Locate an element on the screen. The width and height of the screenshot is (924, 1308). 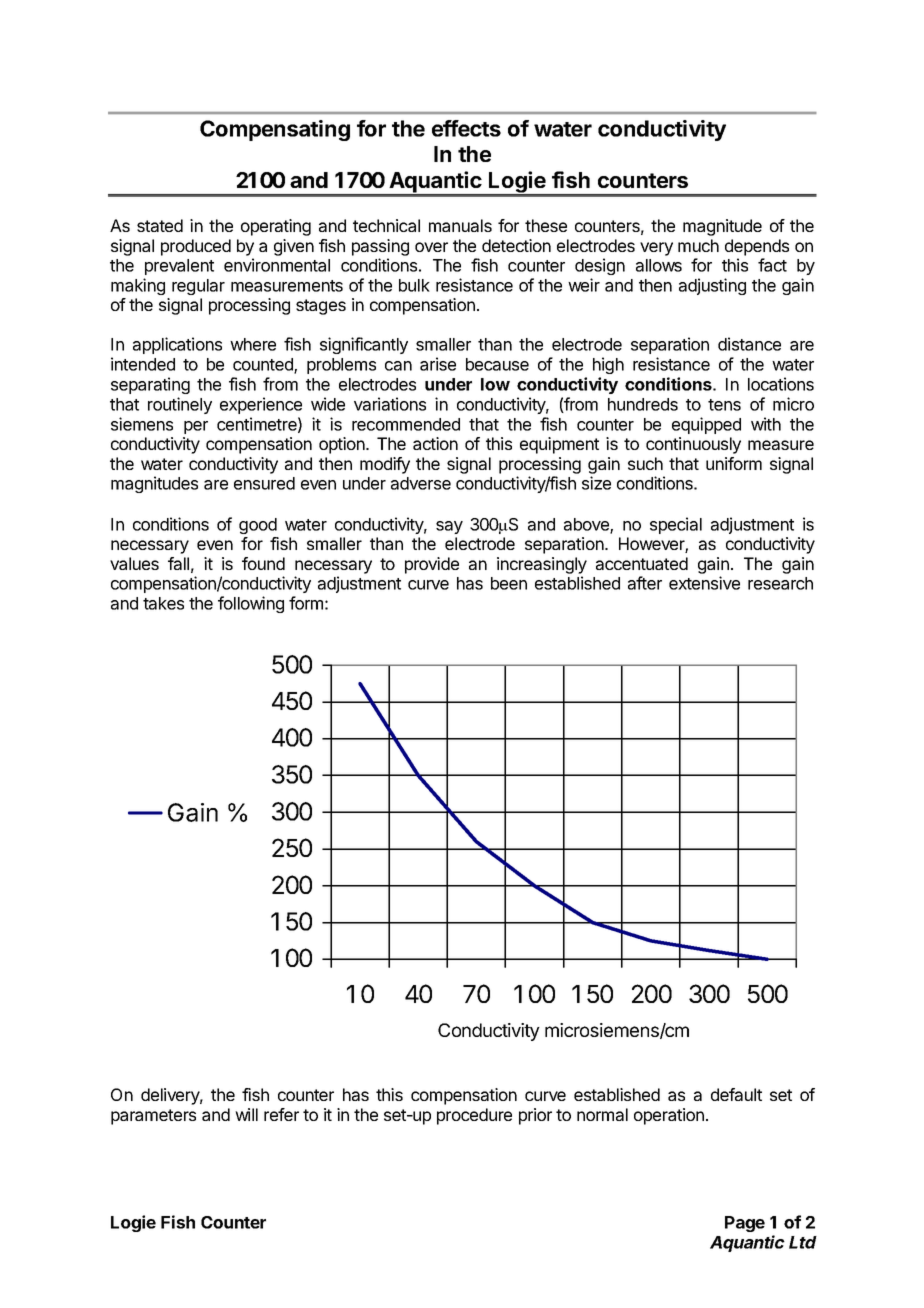
effects is located at coordinates (466, 128).
